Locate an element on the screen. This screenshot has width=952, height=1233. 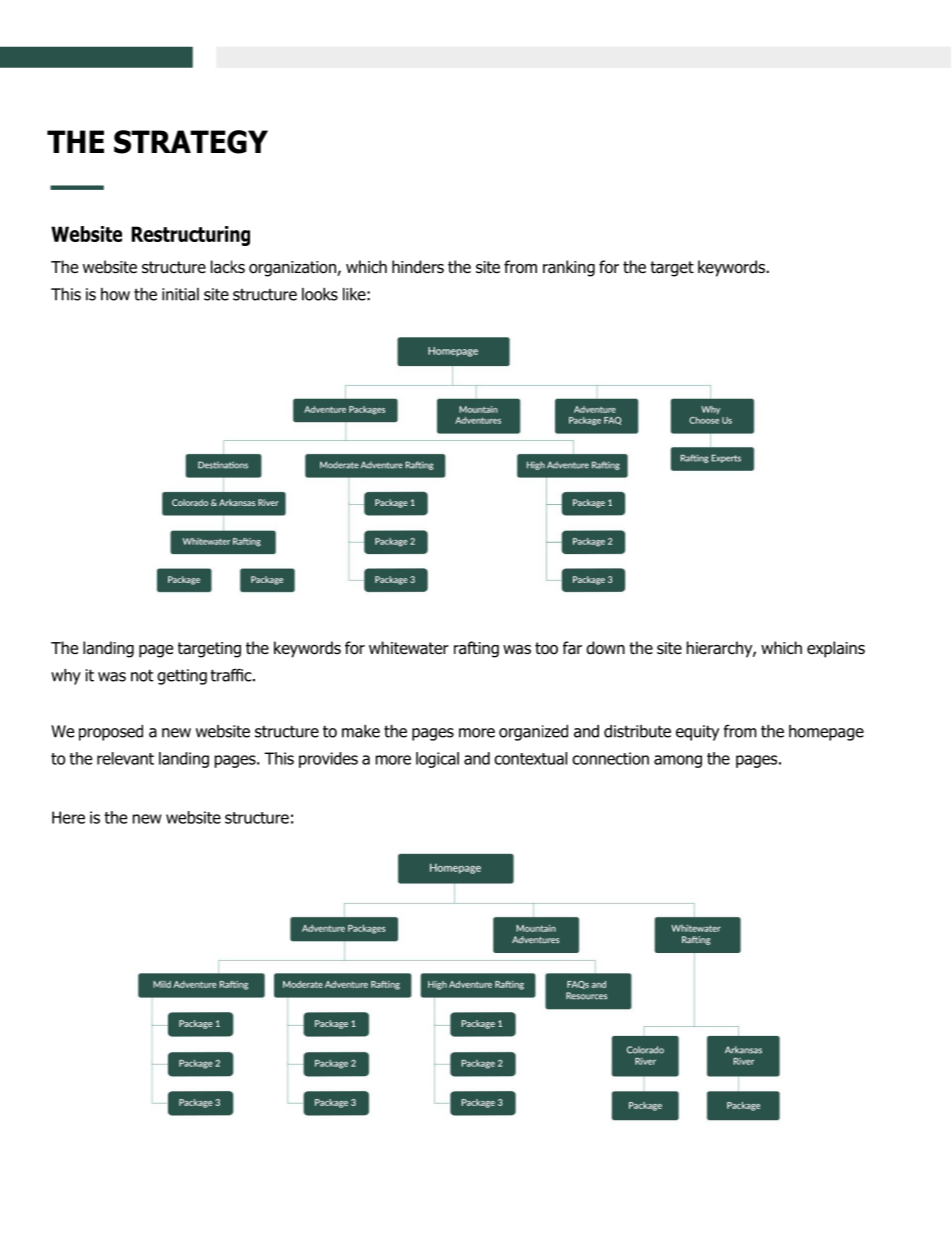
STRATEGY is located at coordinates (191, 142).
